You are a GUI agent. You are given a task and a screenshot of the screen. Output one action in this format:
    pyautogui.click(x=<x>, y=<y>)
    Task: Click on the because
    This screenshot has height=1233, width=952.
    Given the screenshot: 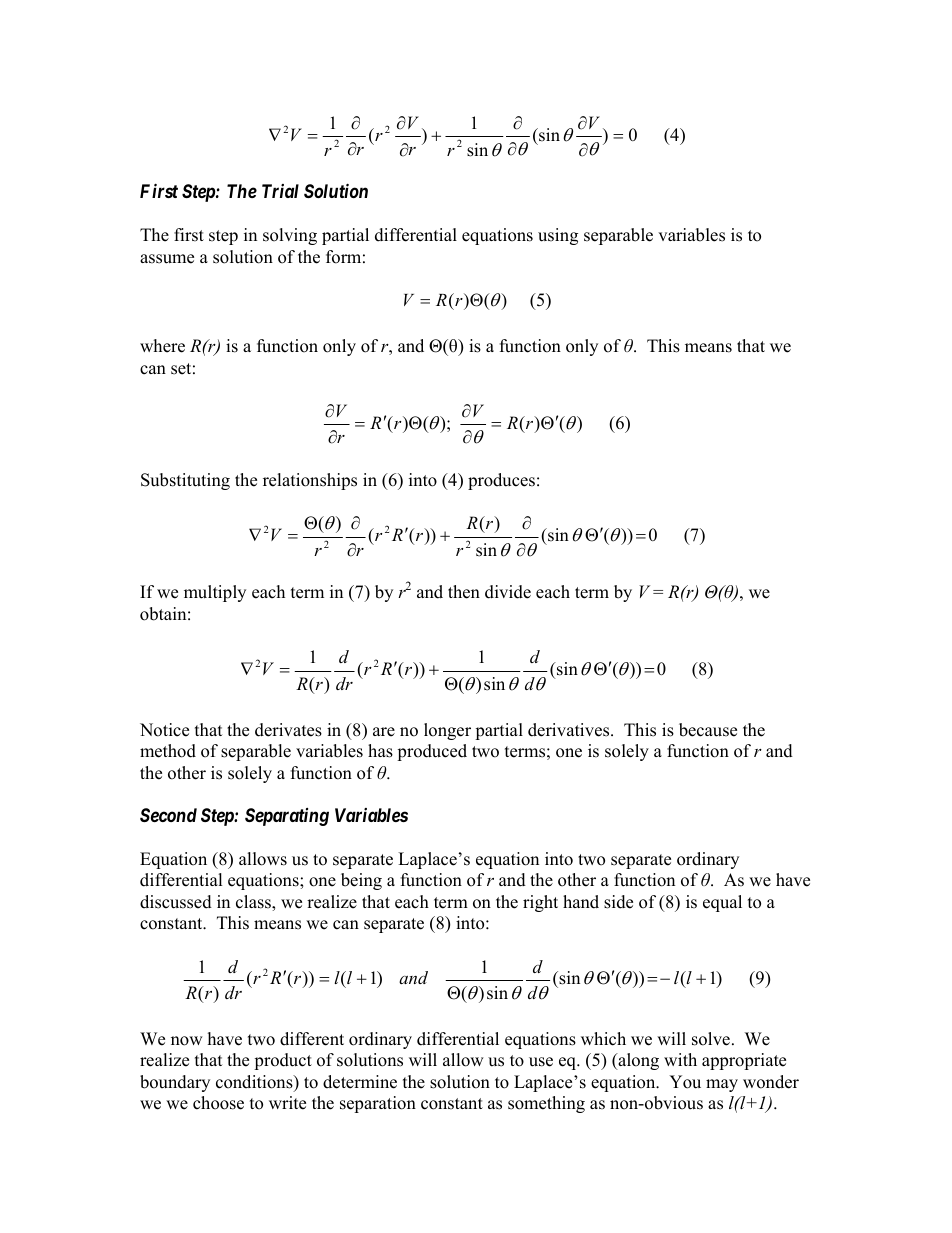 What is the action you would take?
    pyautogui.click(x=708, y=730)
